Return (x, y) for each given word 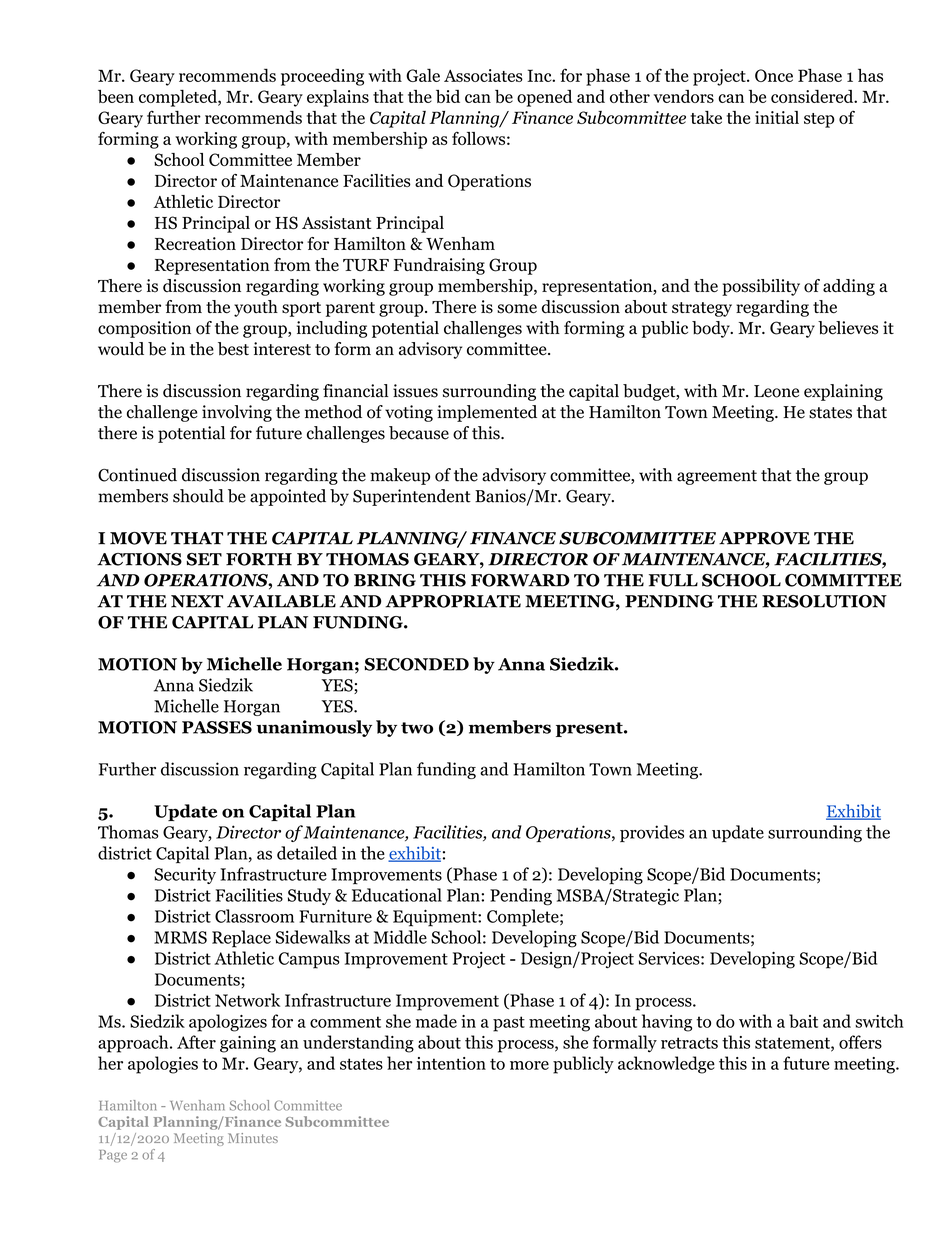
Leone (776, 391)
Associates (483, 75)
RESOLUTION (824, 601)
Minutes (253, 1138)
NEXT (197, 601)
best (233, 349)
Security (185, 876)
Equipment (436, 918)
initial (777, 117)
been (116, 96)
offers (860, 1042)
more (529, 1065)
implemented (487, 413)
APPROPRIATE (453, 601)
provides (652, 833)
